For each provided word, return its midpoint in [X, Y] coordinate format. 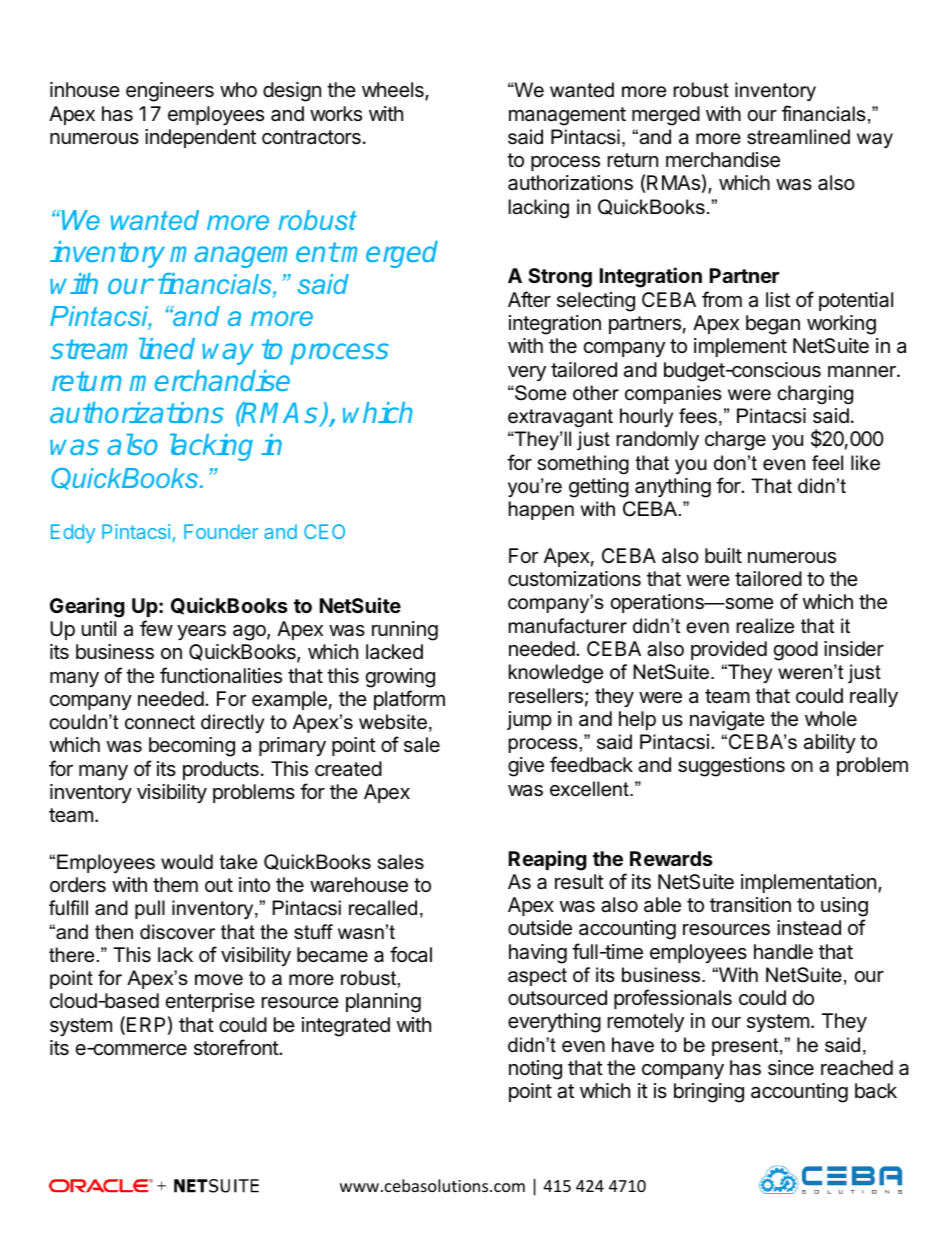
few [156, 628]
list [778, 300]
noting [535, 1070]
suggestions [731, 767]
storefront [237, 1047]
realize [765, 626]
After [529, 299]
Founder [221, 531]
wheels [394, 91]
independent [200, 138]
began [773, 325]
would [187, 862]
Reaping [548, 860]
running [405, 631]
